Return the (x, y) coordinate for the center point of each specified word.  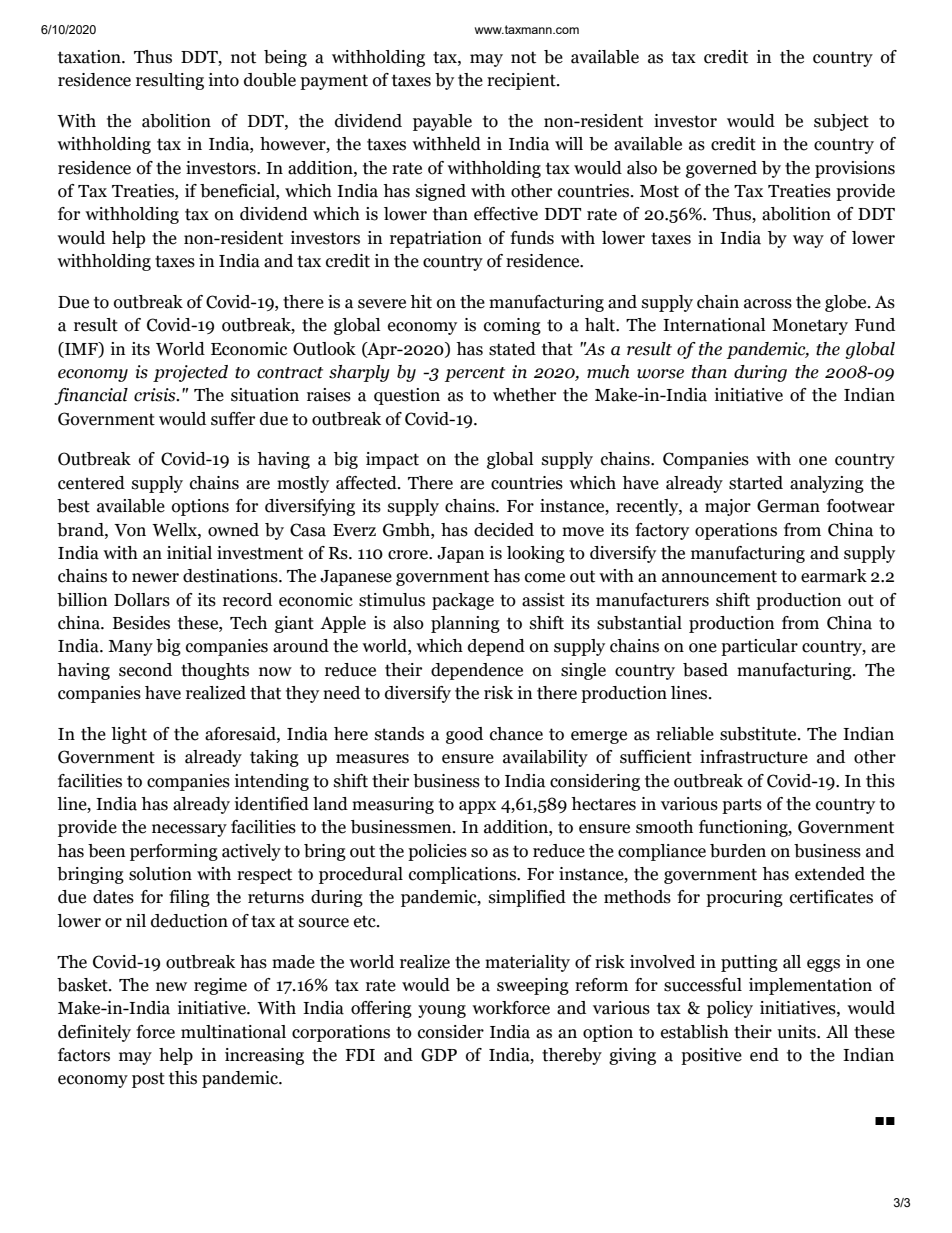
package (463, 601)
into (224, 80)
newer (155, 578)
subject (841, 122)
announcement (719, 576)
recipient (522, 81)
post (148, 1080)
